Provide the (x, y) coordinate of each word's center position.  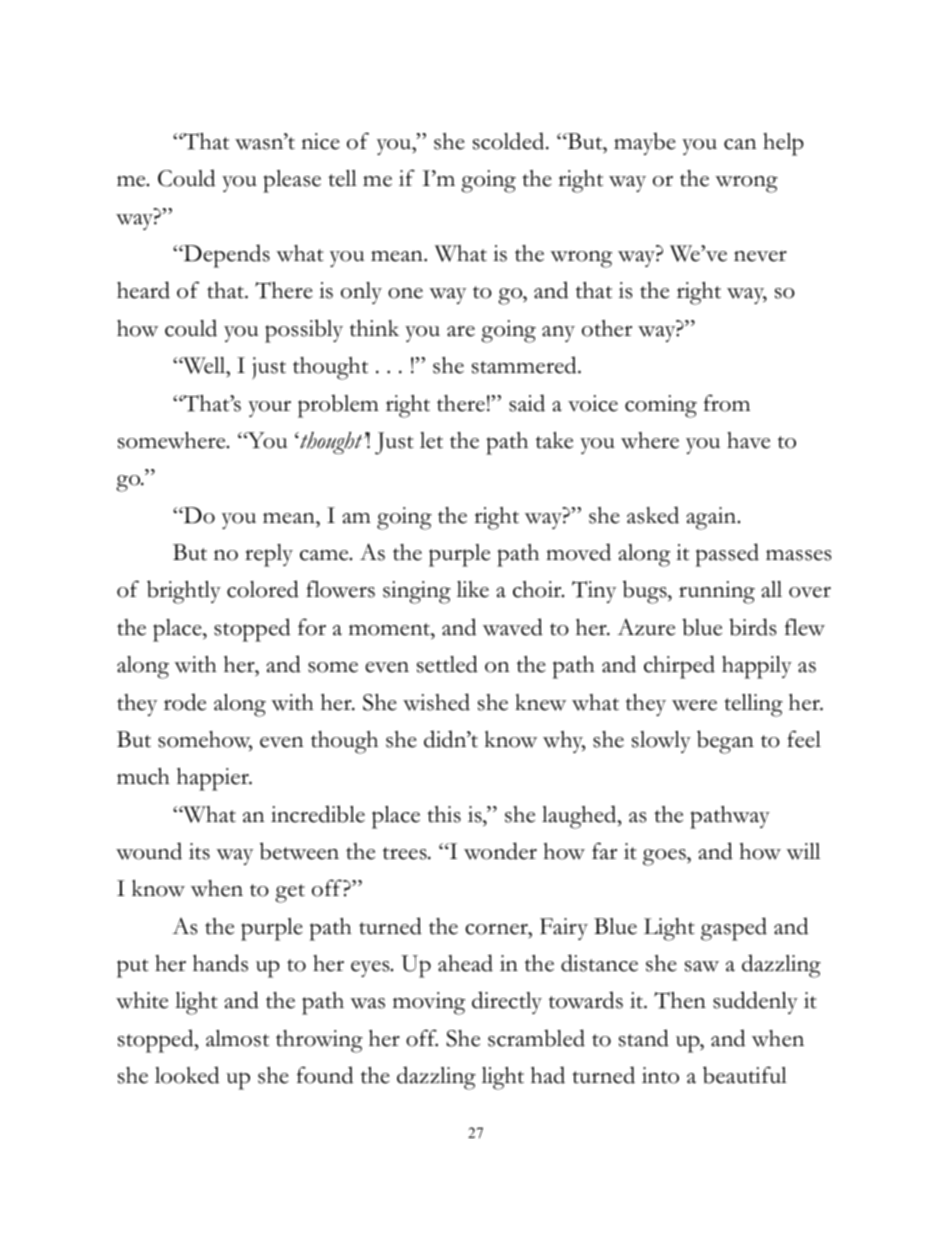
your (269, 408)
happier (214, 779)
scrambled (536, 1038)
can (740, 144)
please (292, 181)
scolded (510, 141)
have (748, 440)
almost (237, 1038)
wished (436, 702)
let (431, 440)
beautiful (745, 1075)
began (725, 742)
